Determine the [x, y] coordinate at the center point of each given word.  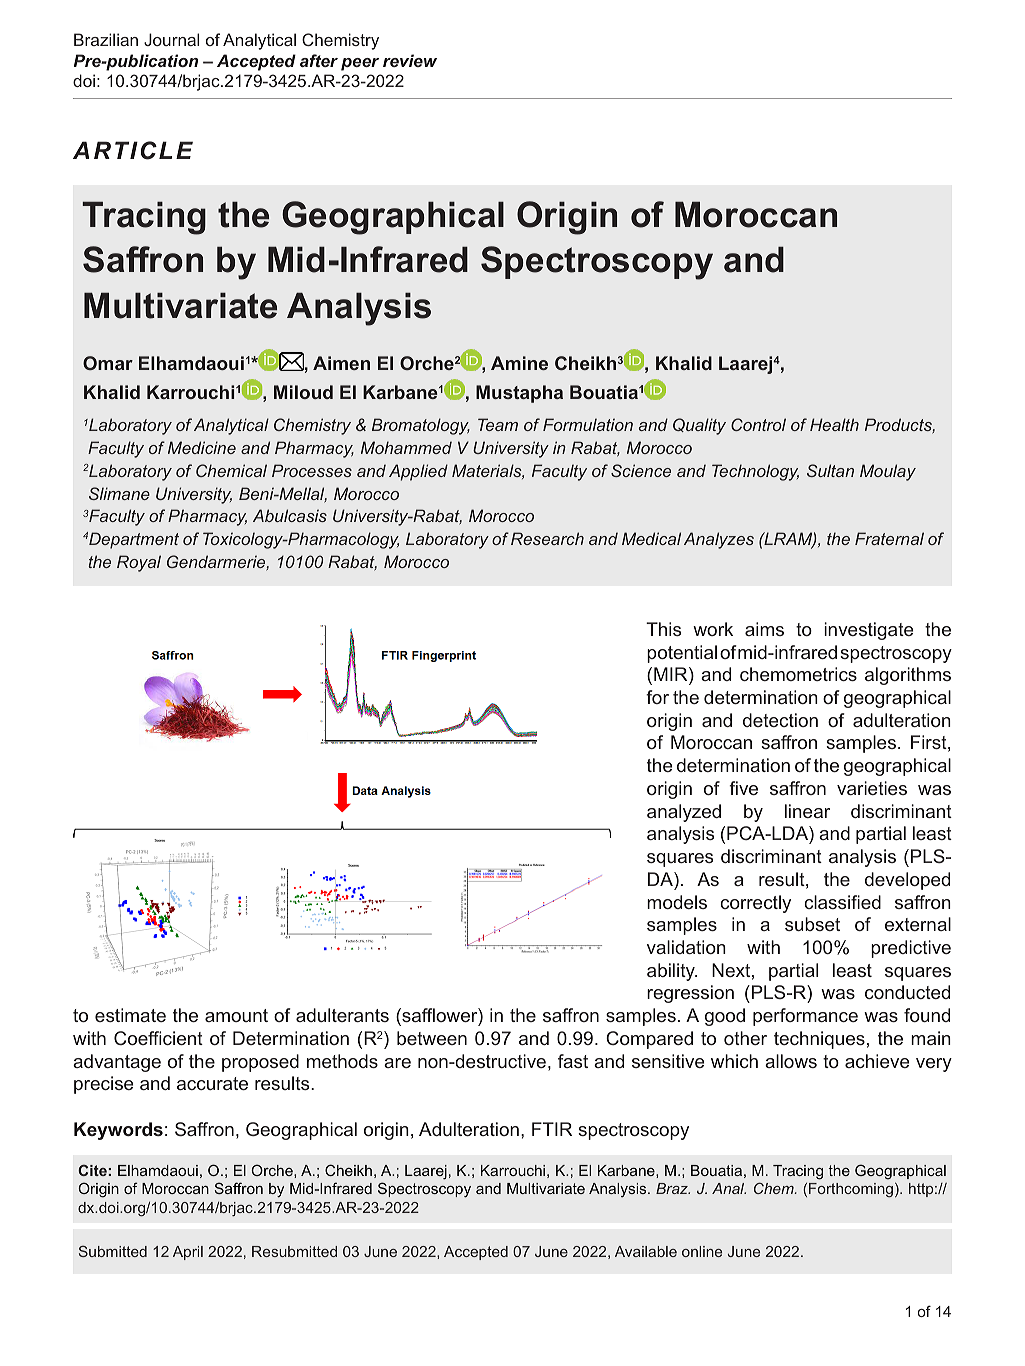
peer [360, 64]
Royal [139, 563]
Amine [519, 363]
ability [672, 972]
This [663, 629]
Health [834, 424]
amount [236, 1015]
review [410, 60]
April [188, 1253]
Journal [171, 39]
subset [812, 924]
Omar [108, 363]
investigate [868, 631]
